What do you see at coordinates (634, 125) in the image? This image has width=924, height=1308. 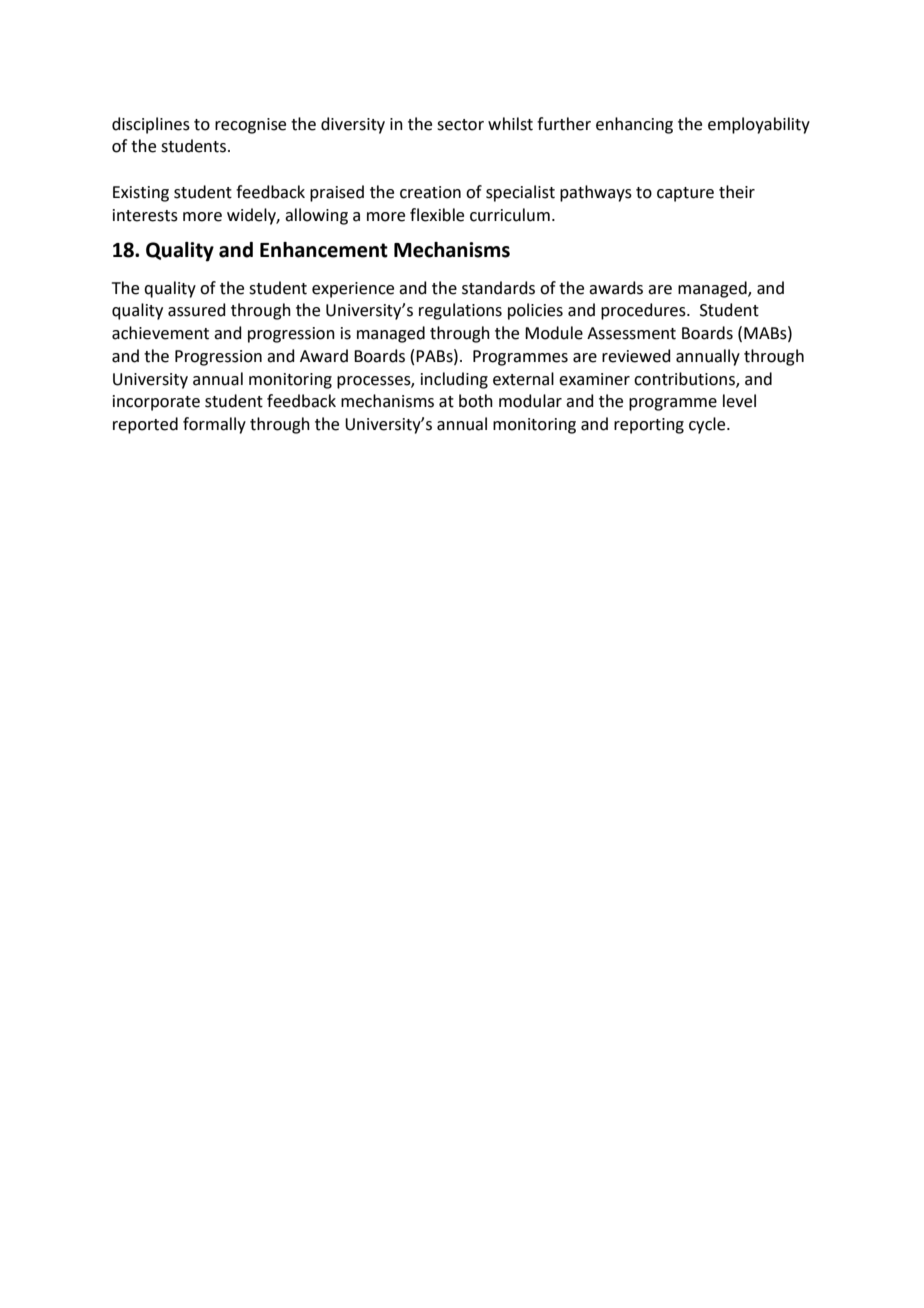 I see `enhancing` at bounding box center [634, 125].
